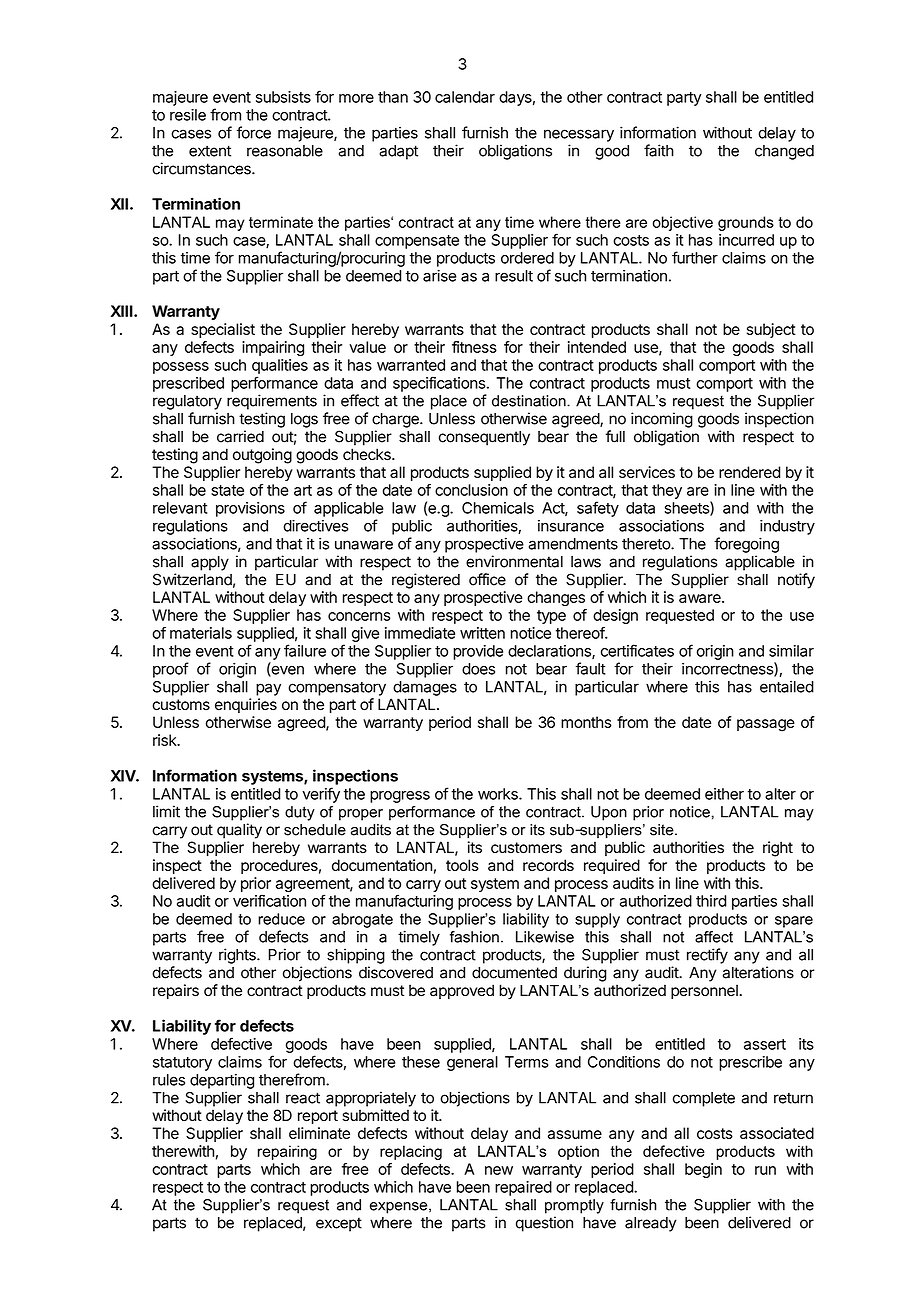  What do you see at coordinates (188, 115) in the document?
I see `resile` at bounding box center [188, 115].
